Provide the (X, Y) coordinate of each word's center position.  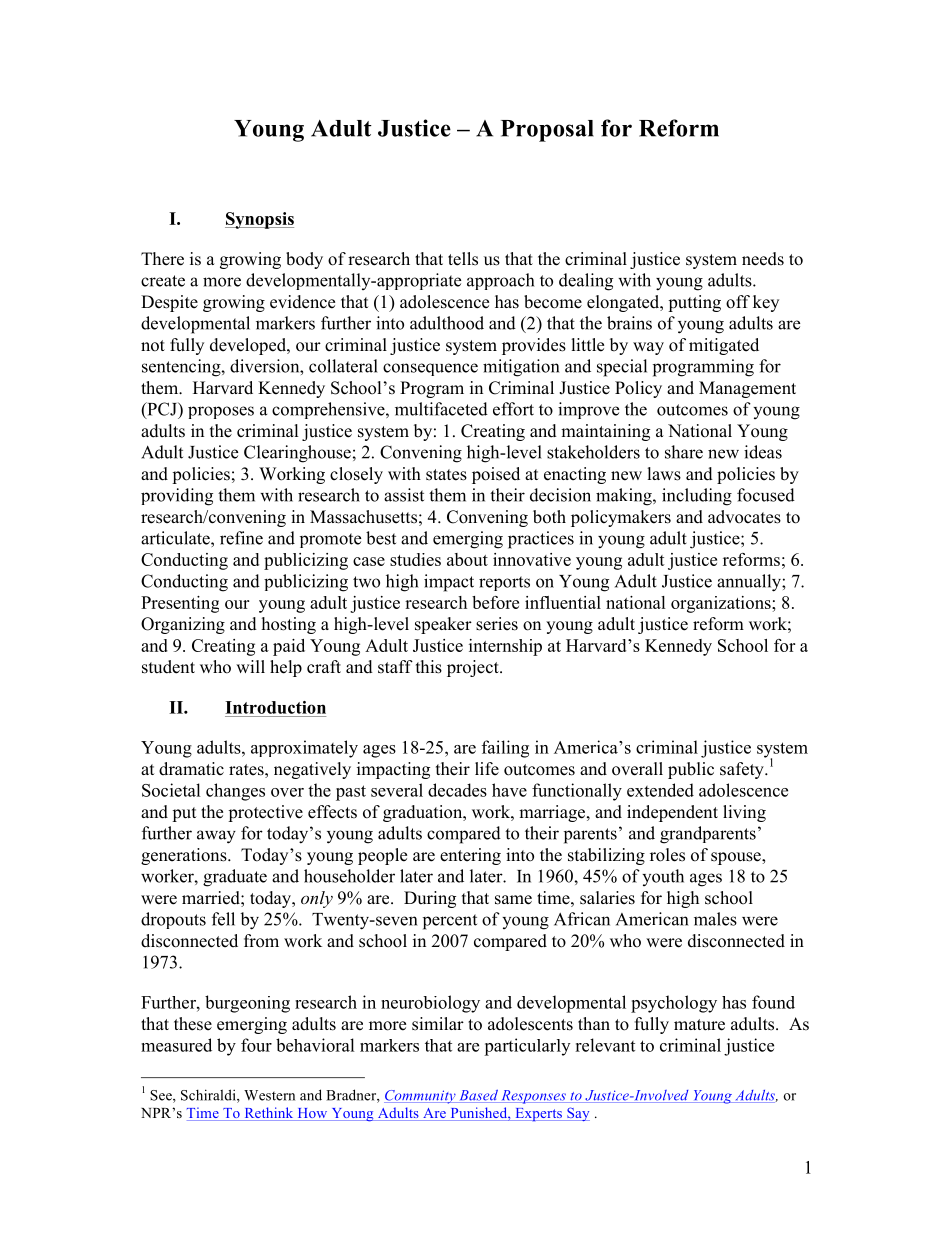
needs (763, 259)
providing (177, 497)
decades (457, 790)
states (446, 475)
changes (235, 792)
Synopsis (259, 220)
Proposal (547, 131)
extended (660, 790)
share (684, 452)
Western (269, 1095)
